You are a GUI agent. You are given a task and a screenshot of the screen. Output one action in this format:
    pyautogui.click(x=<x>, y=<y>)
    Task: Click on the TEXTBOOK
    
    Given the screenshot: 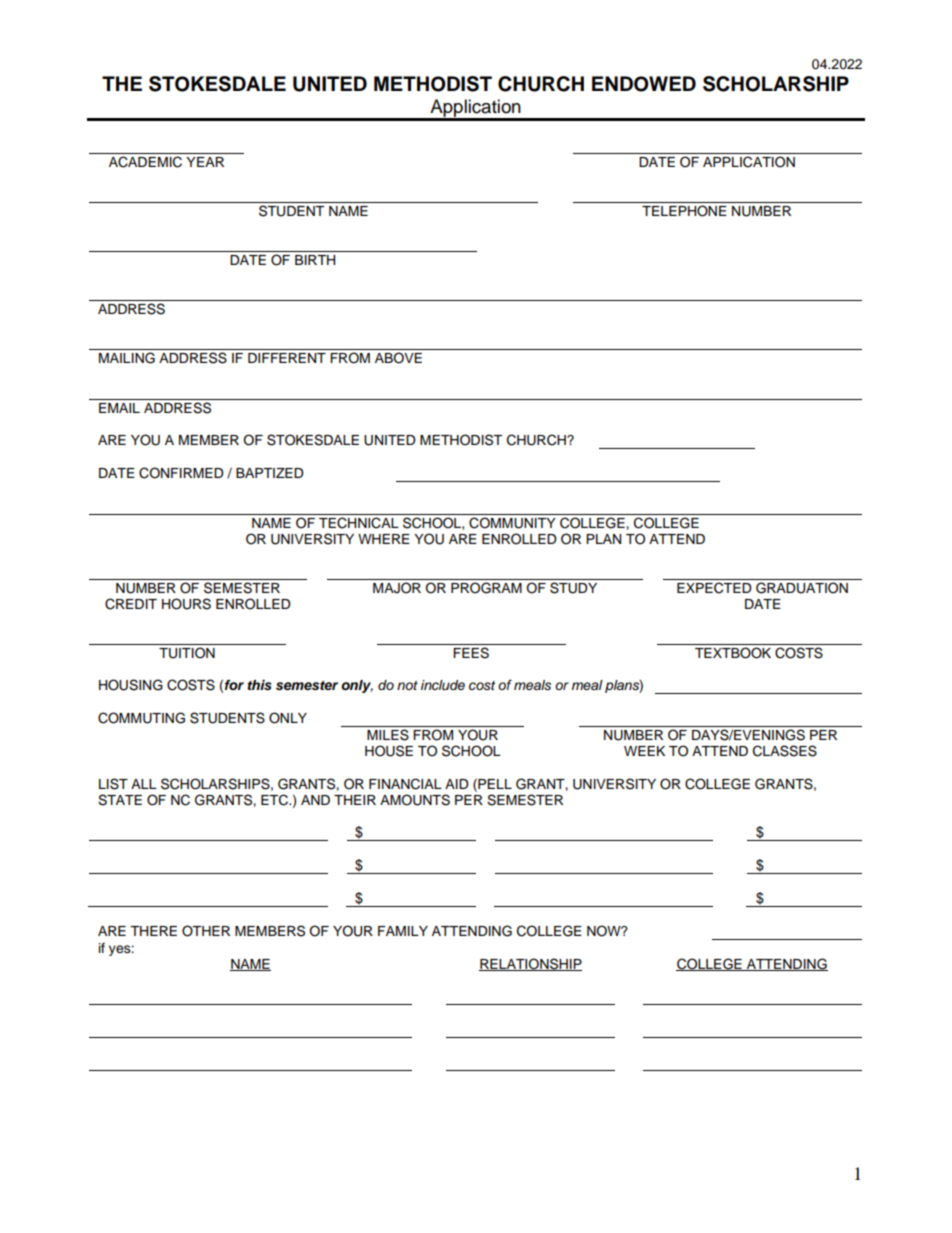 What is the action you would take?
    pyautogui.click(x=733, y=653)
